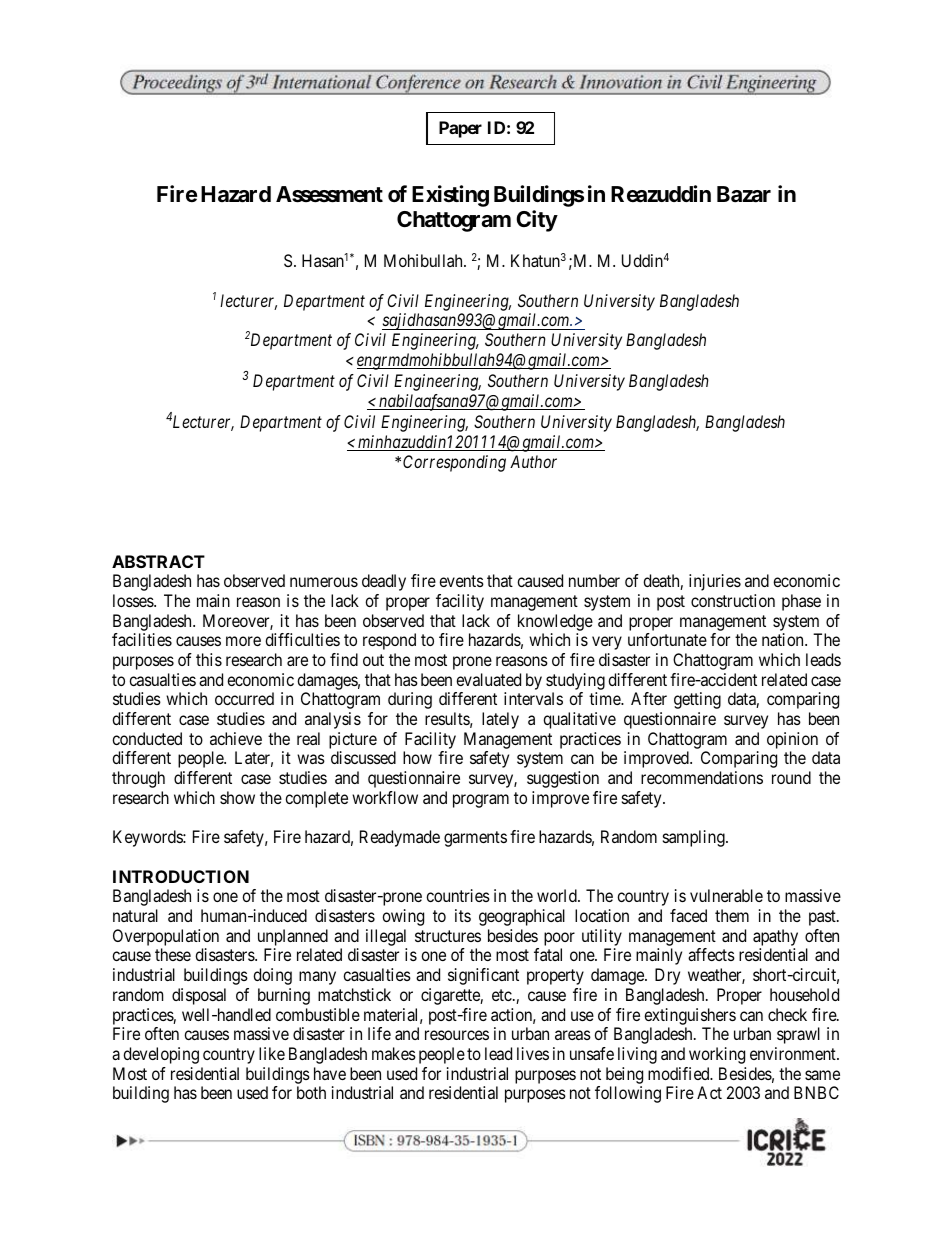 The height and width of the document is (1233, 952). I want to click on Assessment, so click(329, 194).
